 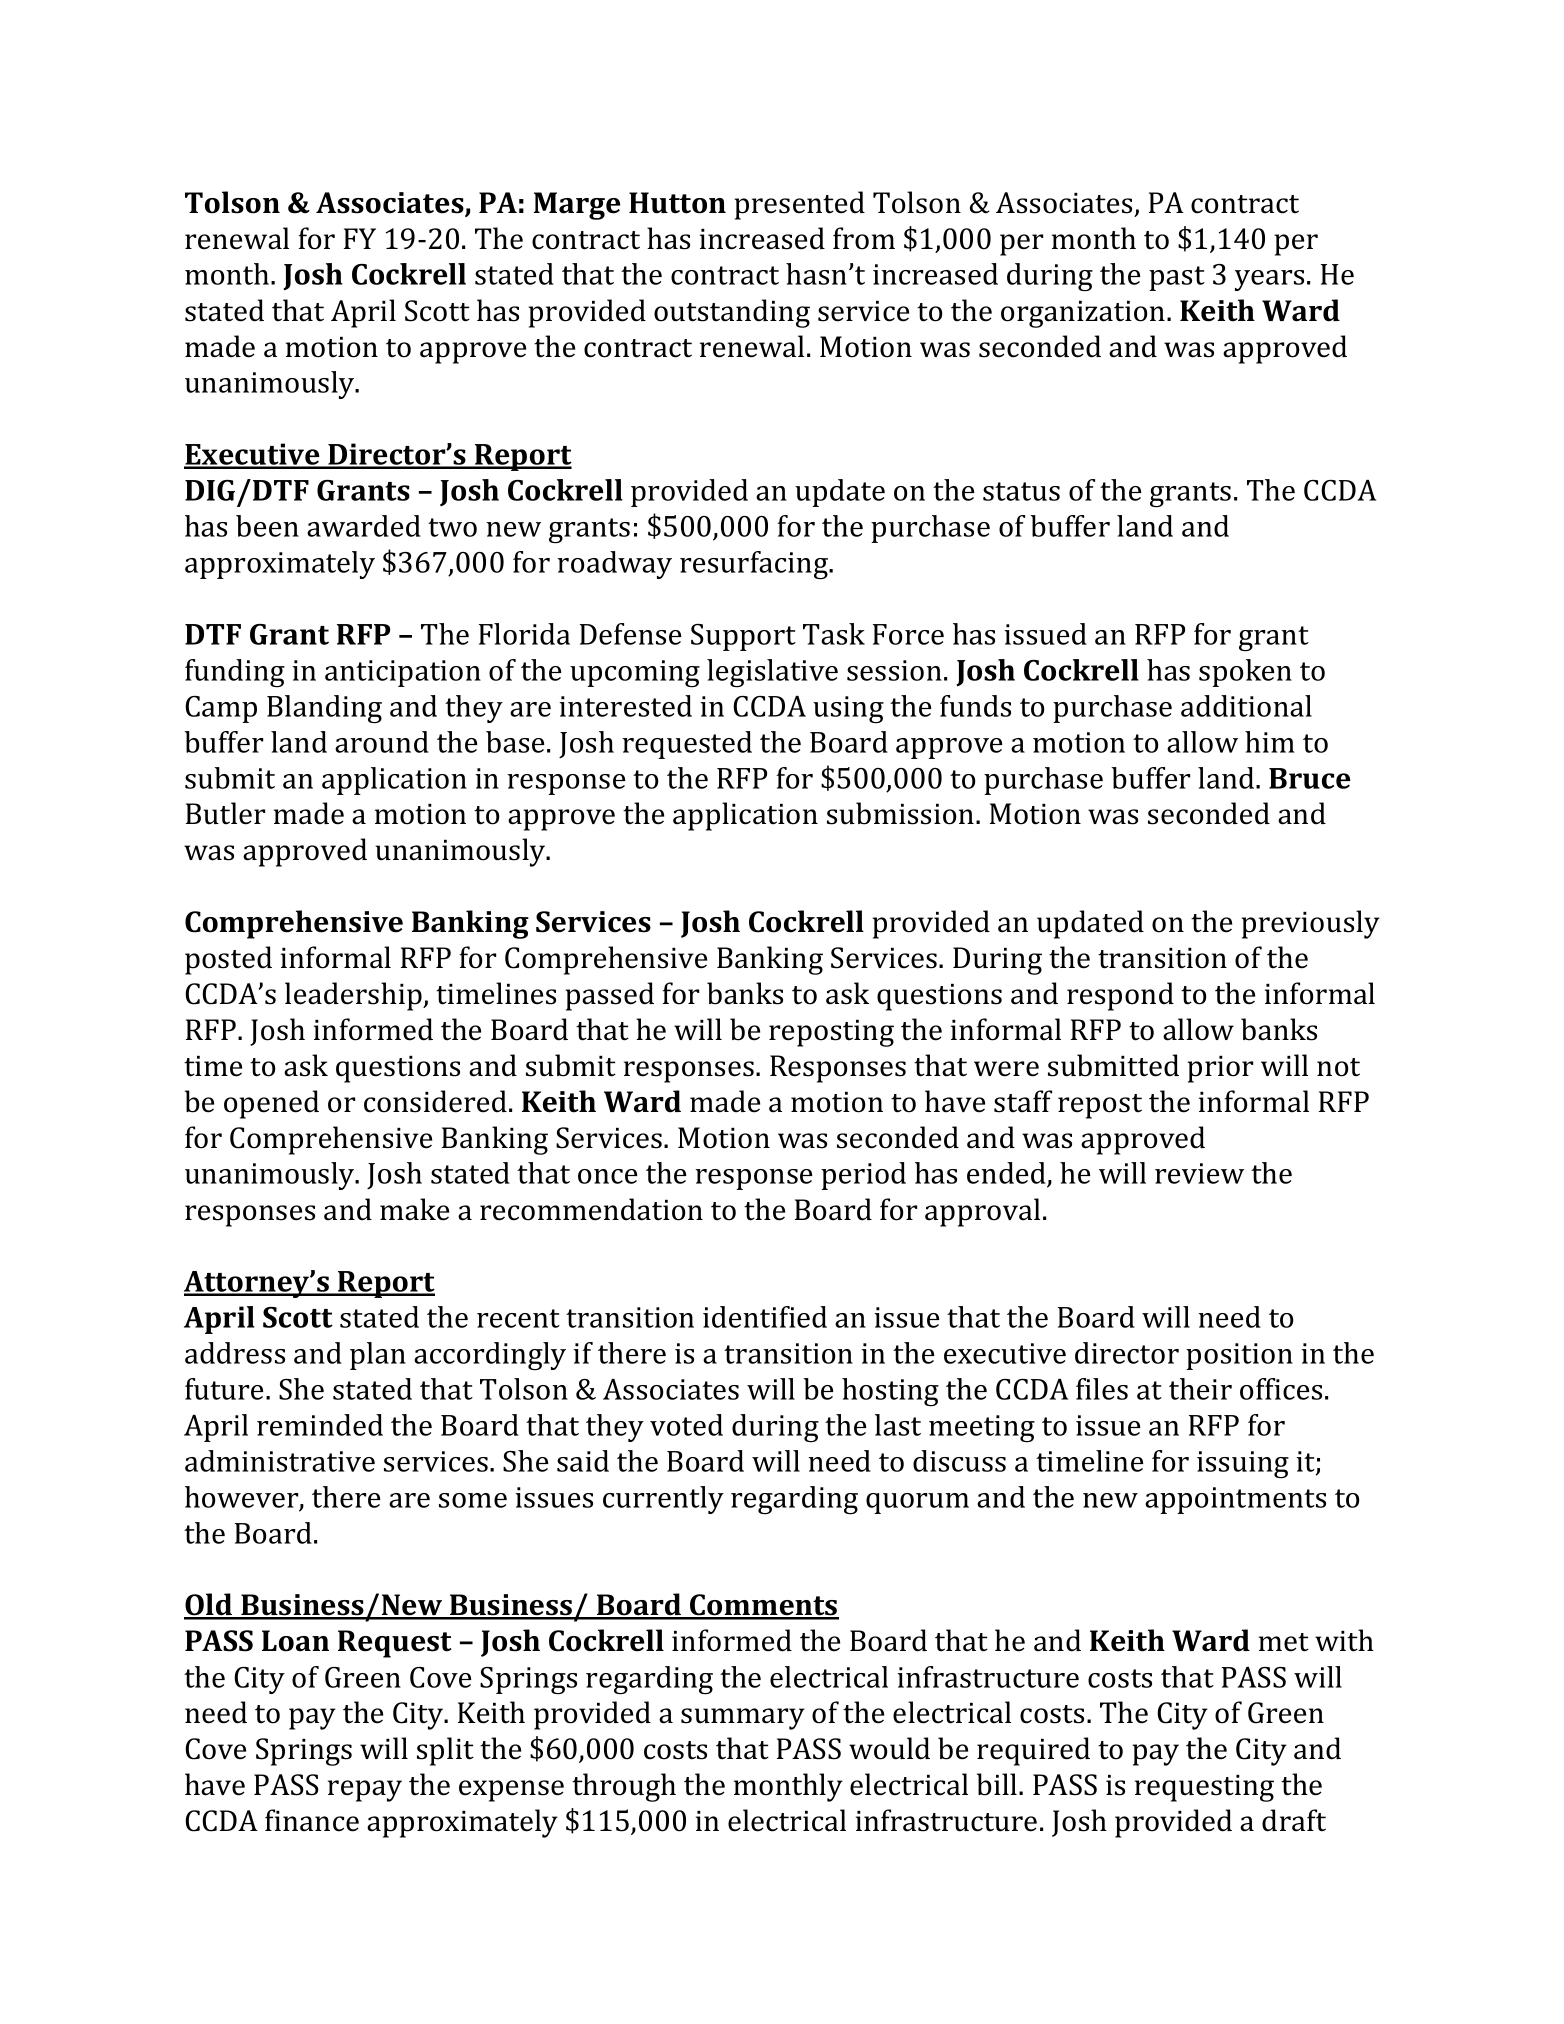 I want to click on past, so click(x=1177, y=278).
